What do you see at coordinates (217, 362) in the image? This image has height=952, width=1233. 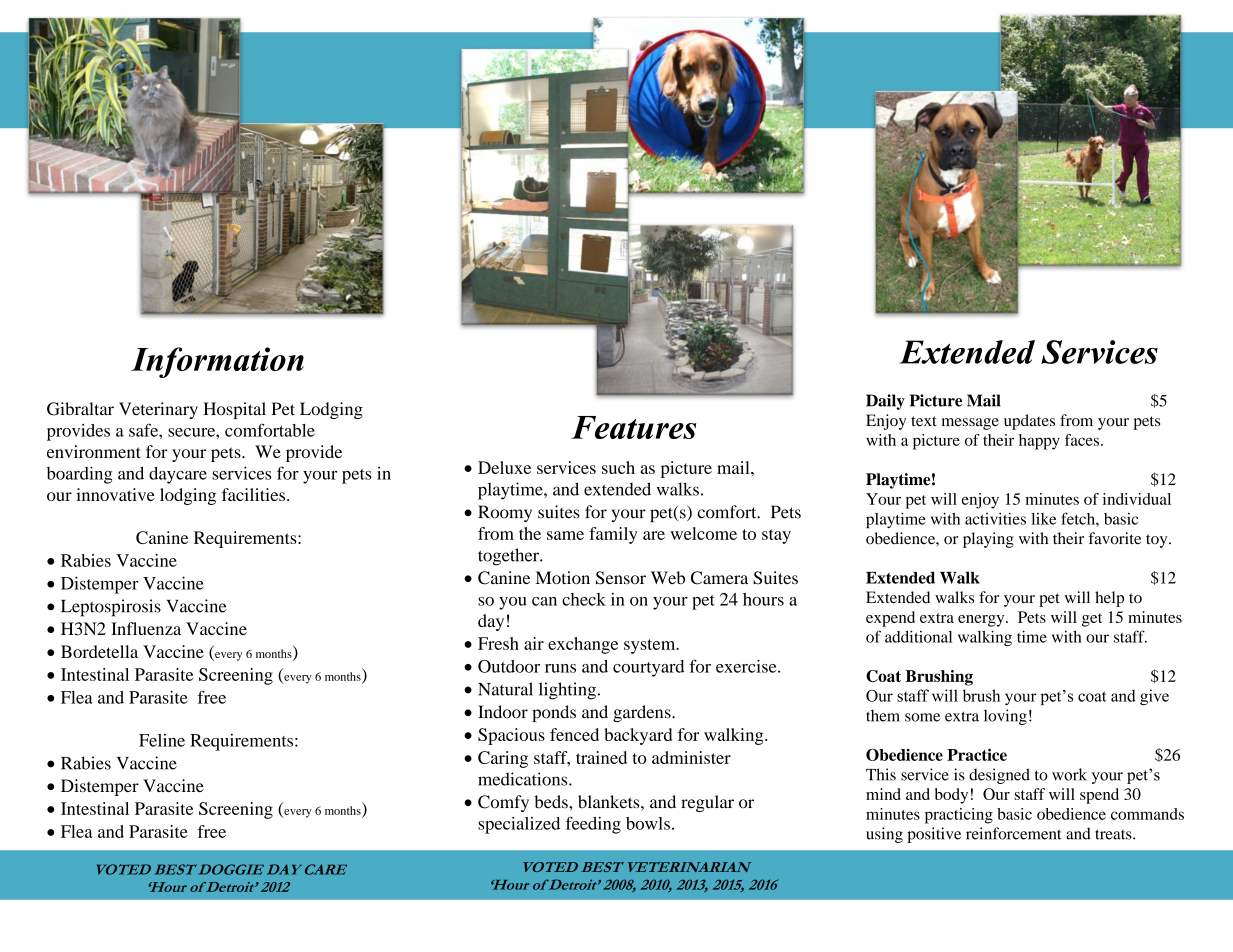 I see `Information` at bounding box center [217, 362].
